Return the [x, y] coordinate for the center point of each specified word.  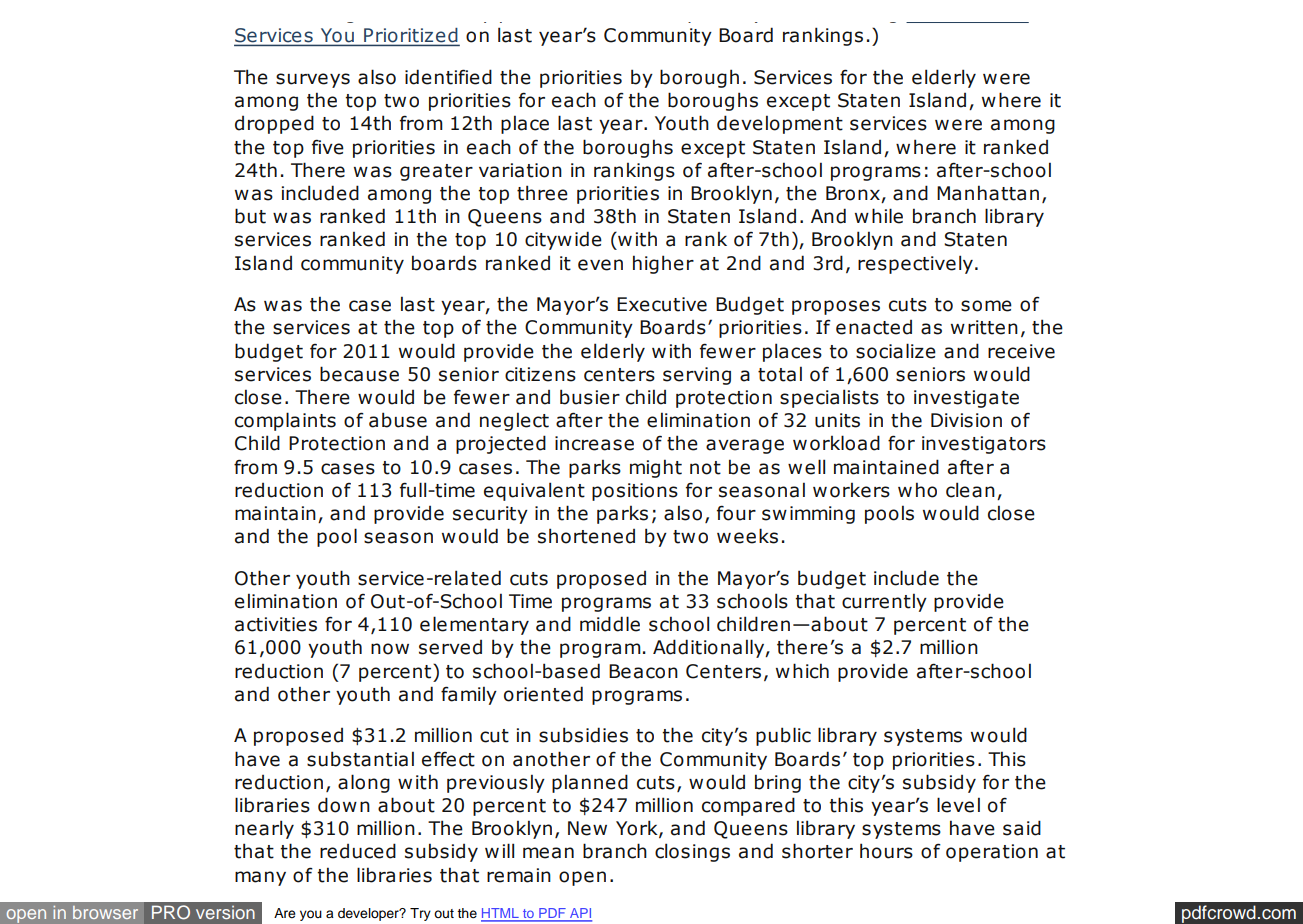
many [260, 878]
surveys [313, 80]
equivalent [534, 491]
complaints [285, 421]
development [780, 124]
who [917, 490]
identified [448, 77]
